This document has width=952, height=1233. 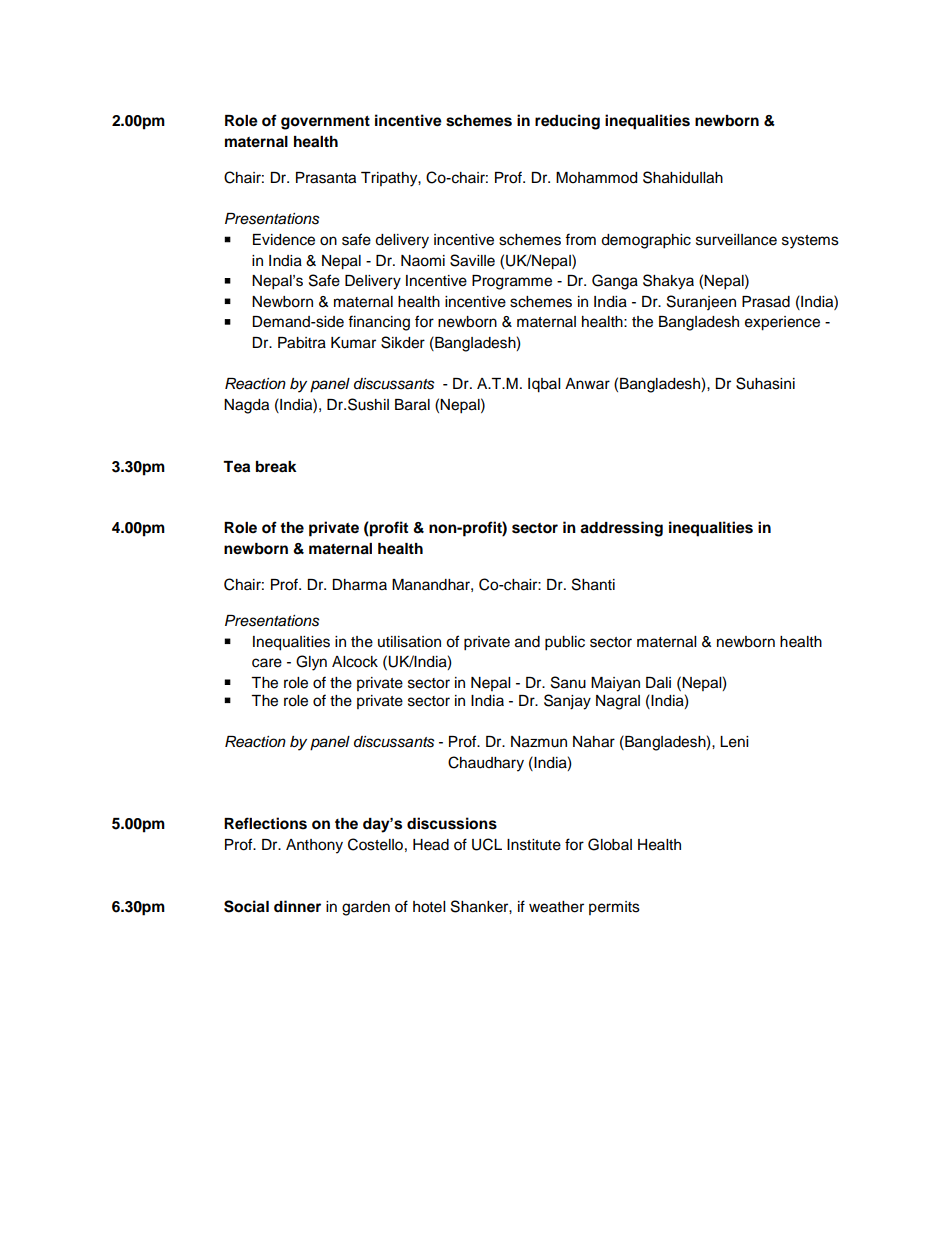 What do you see at coordinates (297, 906) in the document?
I see `dinner` at bounding box center [297, 906].
